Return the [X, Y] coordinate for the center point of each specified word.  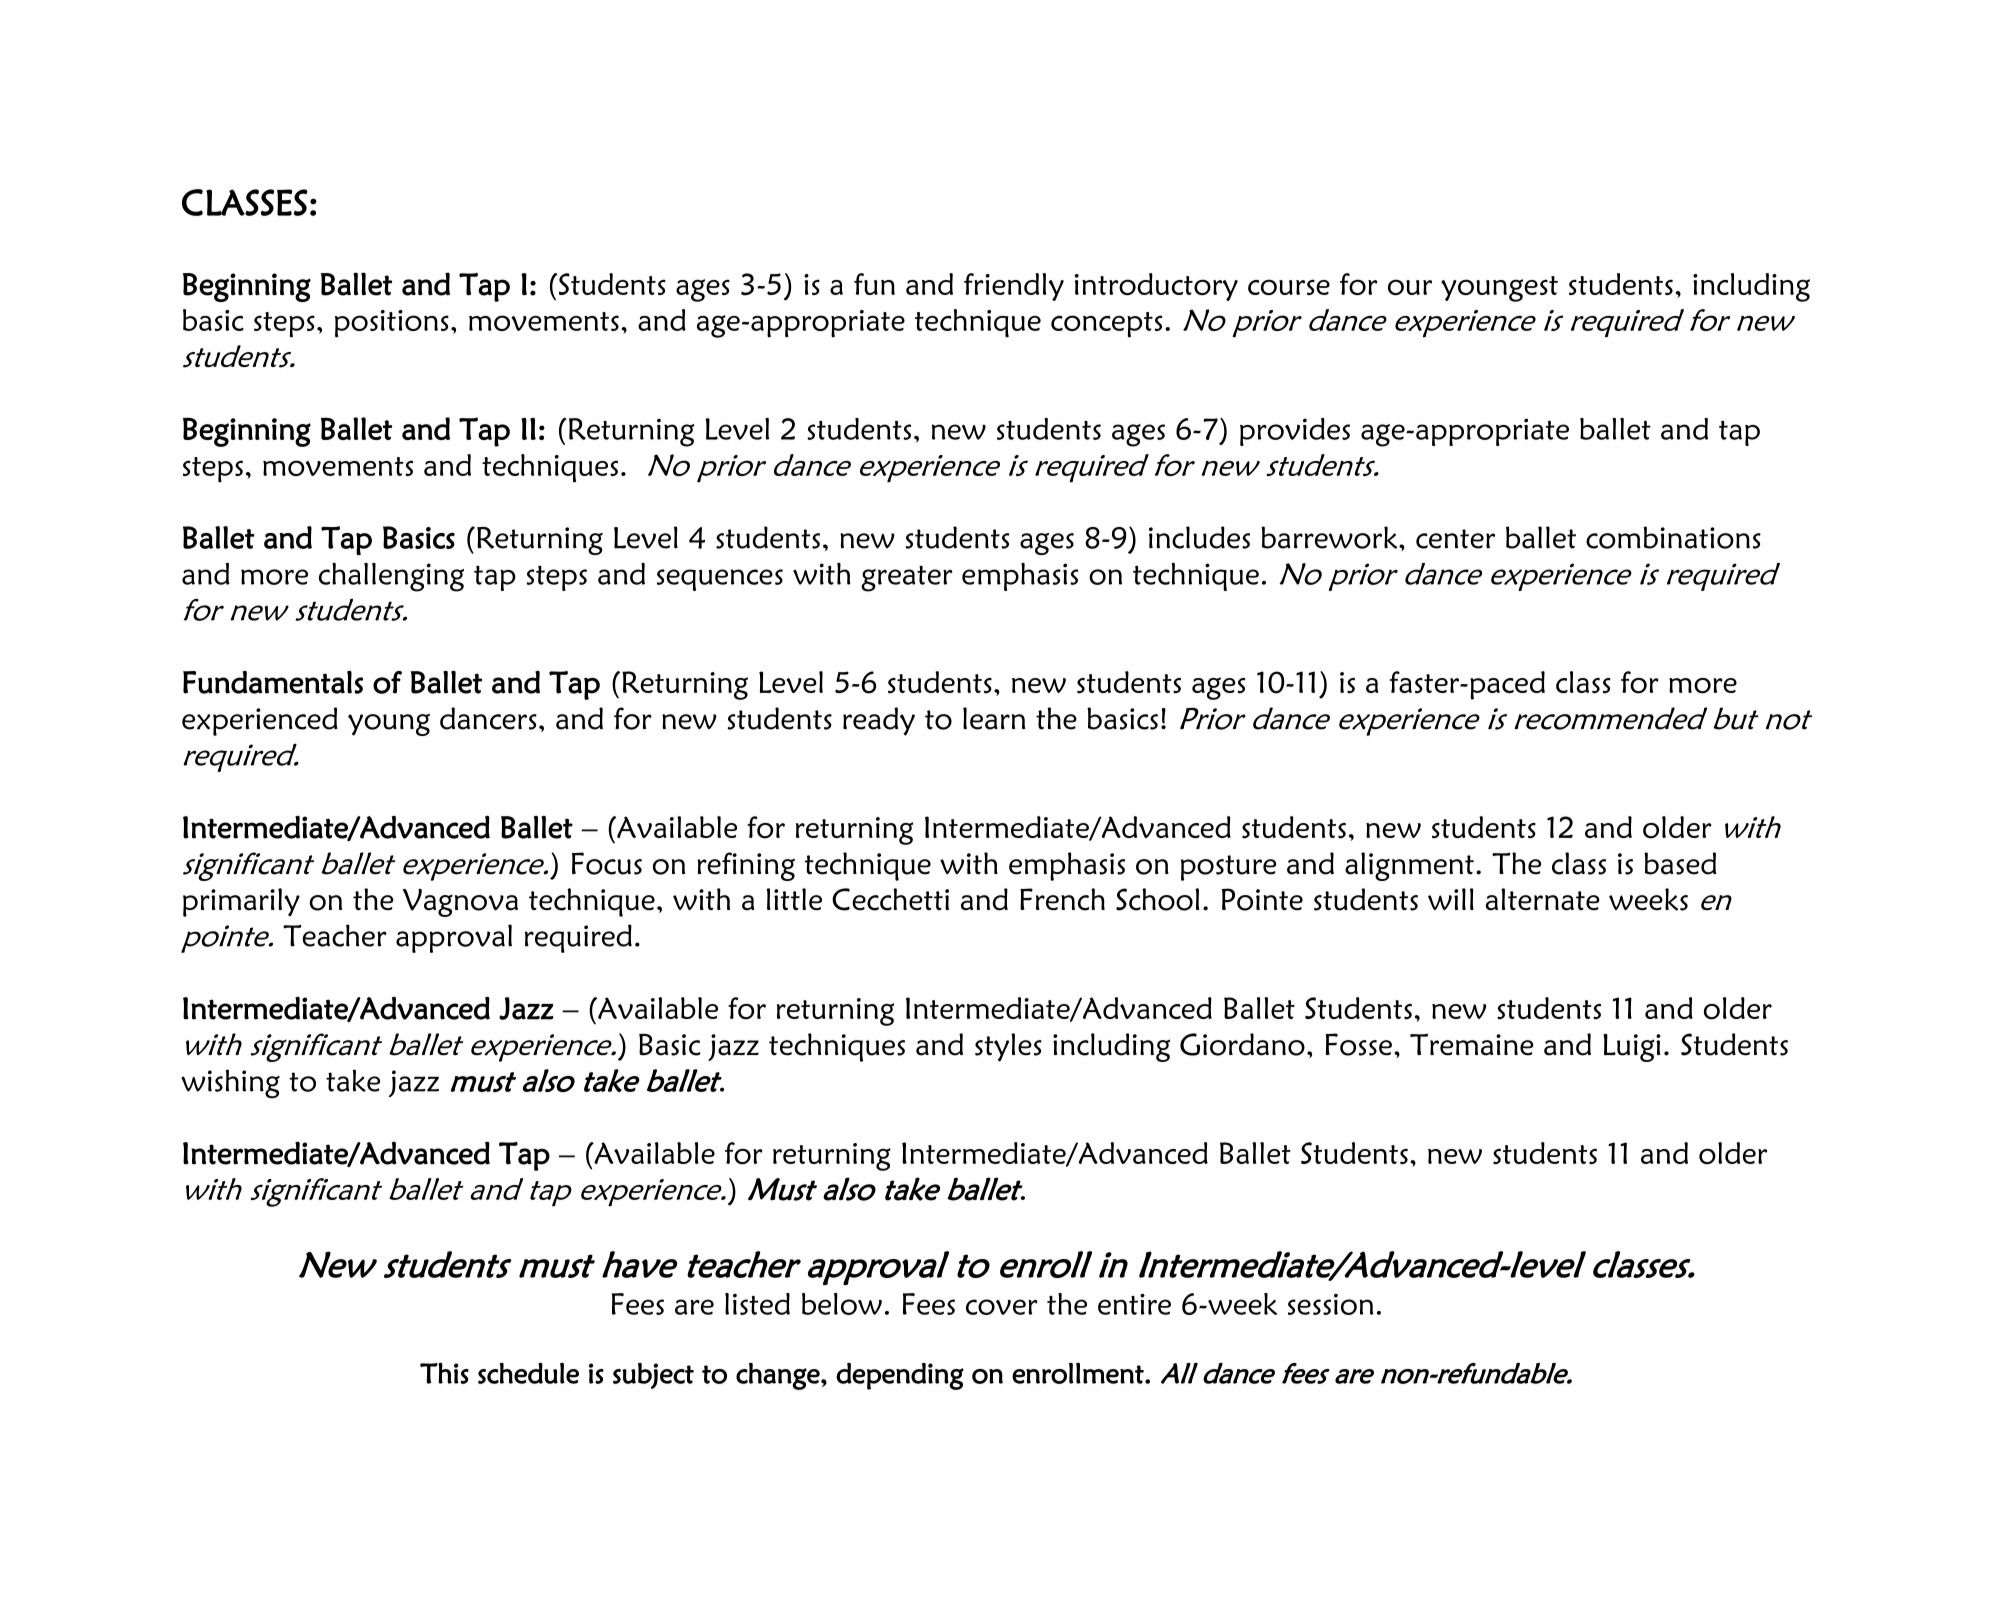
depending [900, 1376]
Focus [607, 863]
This [444, 1373]
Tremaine [1472, 1044]
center [1455, 539]
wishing [230, 1084]
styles [1008, 1047]
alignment [1409, 866]
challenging [391, 577]
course [1289, 287]
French [1062, 899]
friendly [1014, 287]
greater [907, 578]
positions [392, 324]
